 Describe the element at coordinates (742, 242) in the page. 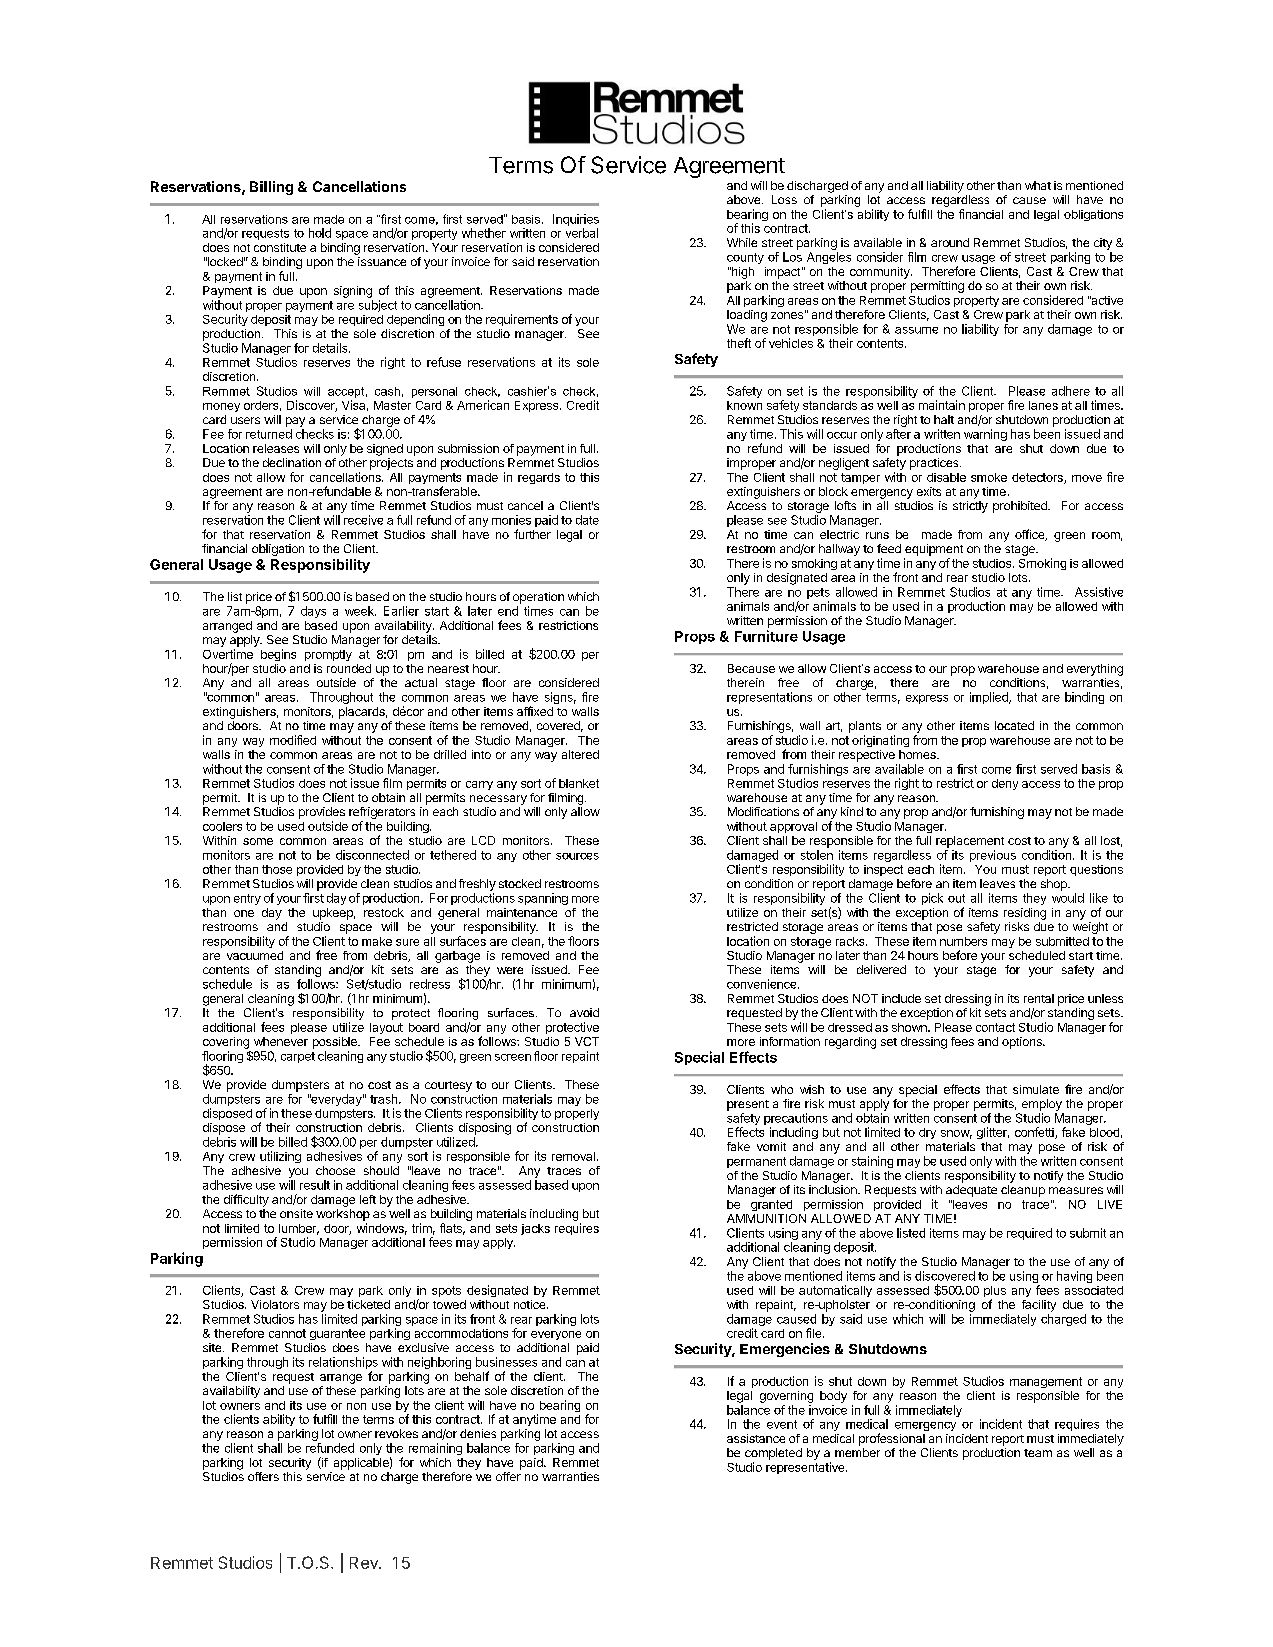

I see `While` at that location.
